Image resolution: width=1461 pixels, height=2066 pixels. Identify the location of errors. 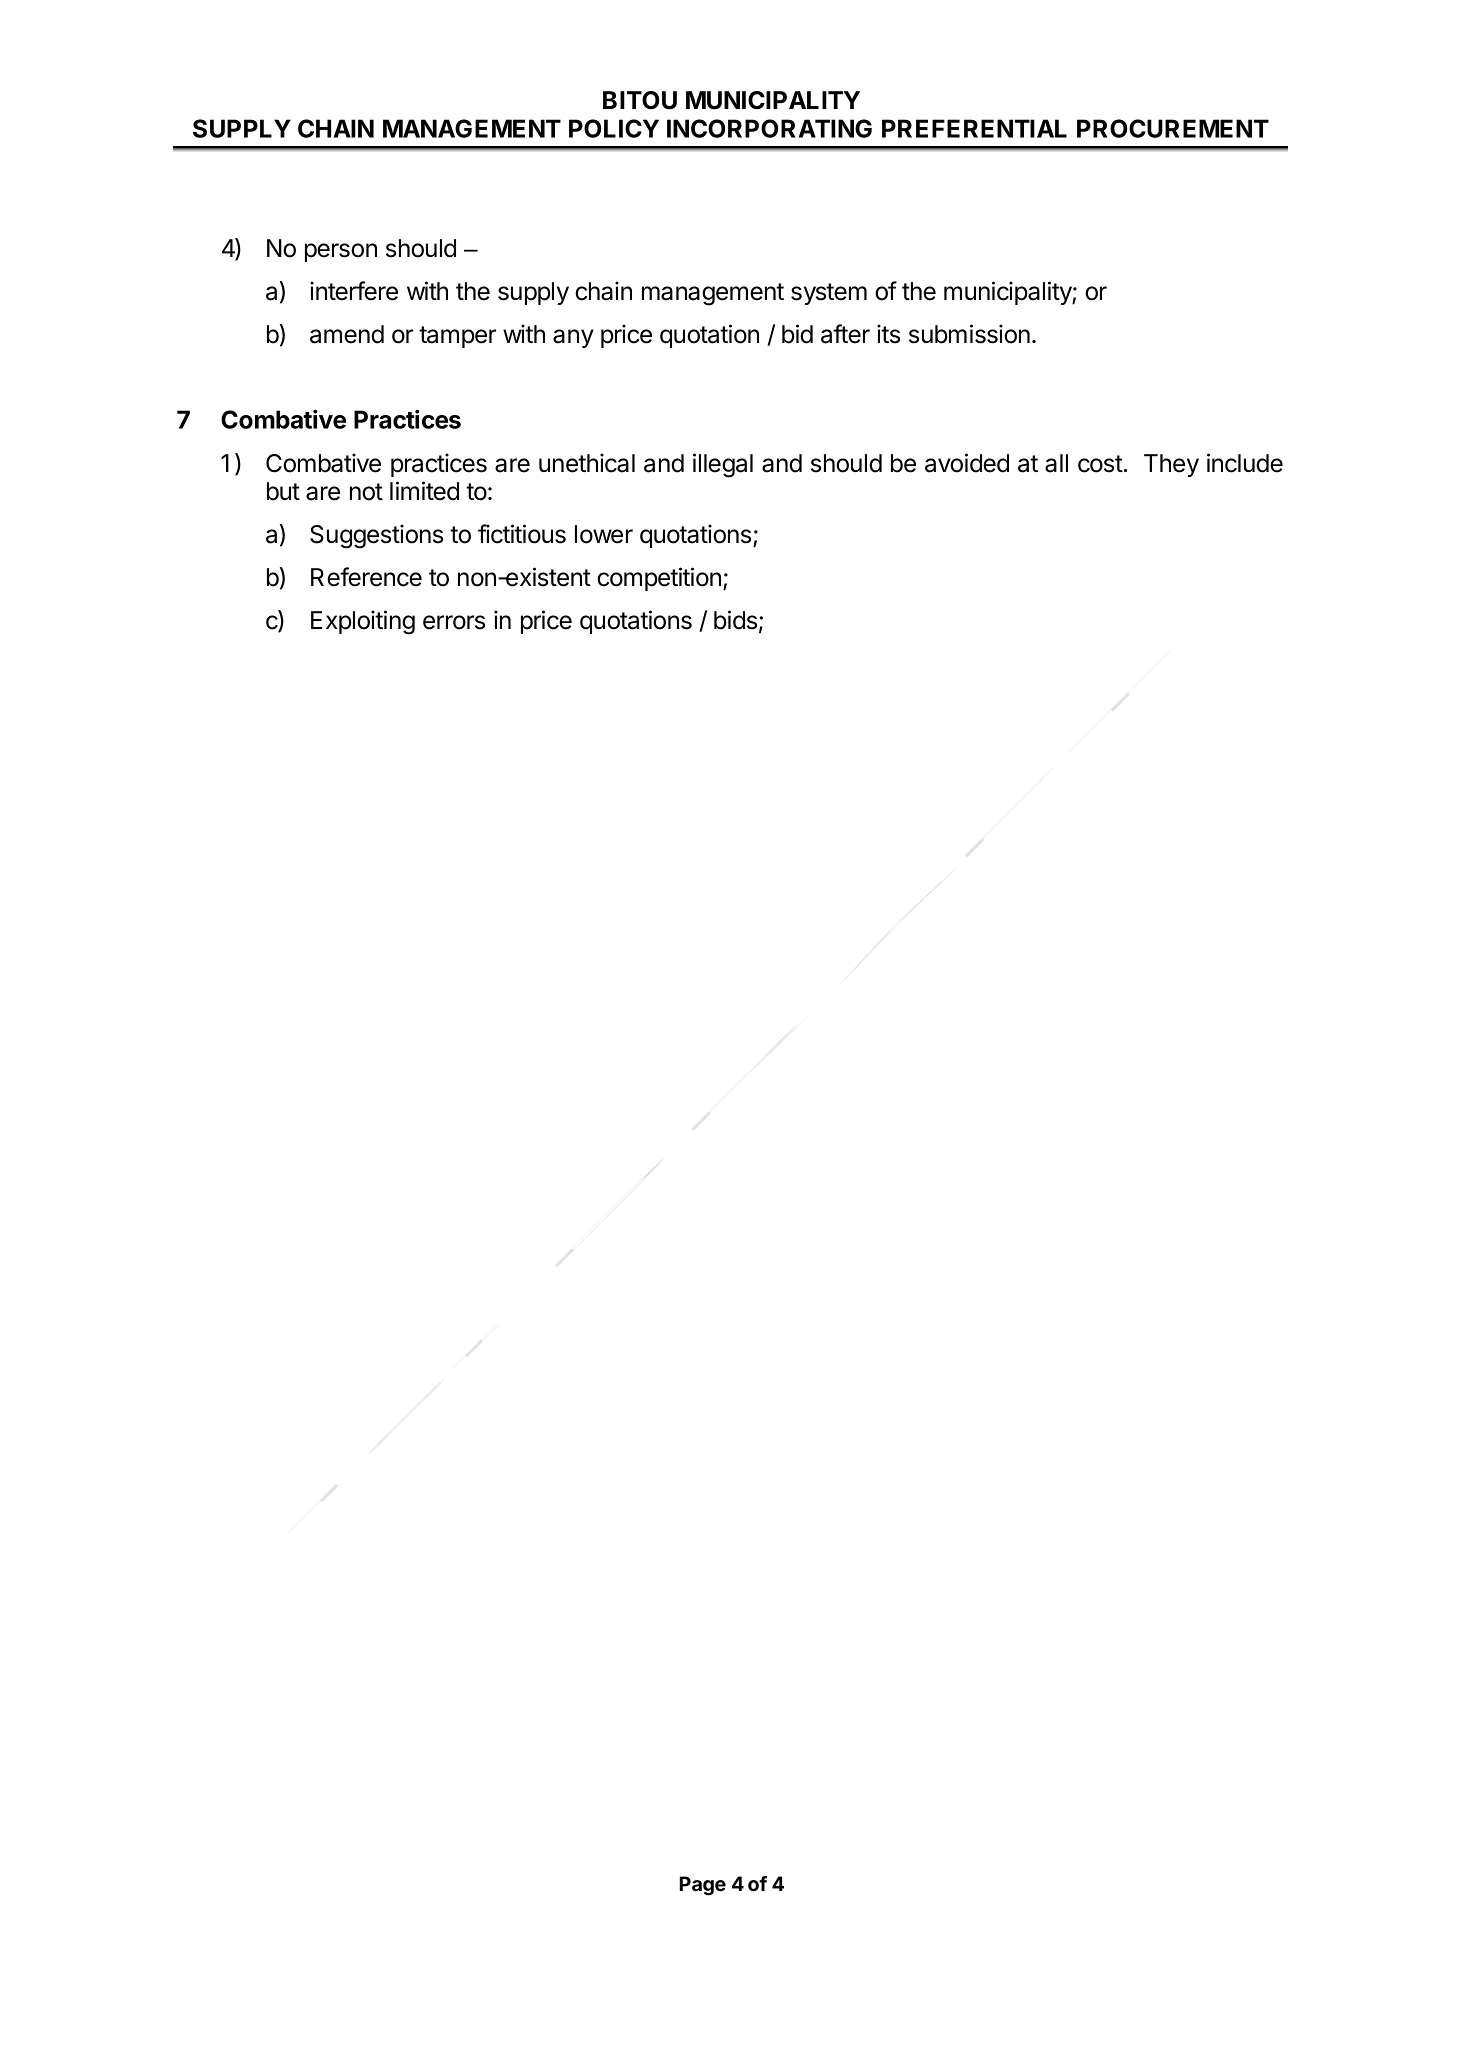
(454, 622).
